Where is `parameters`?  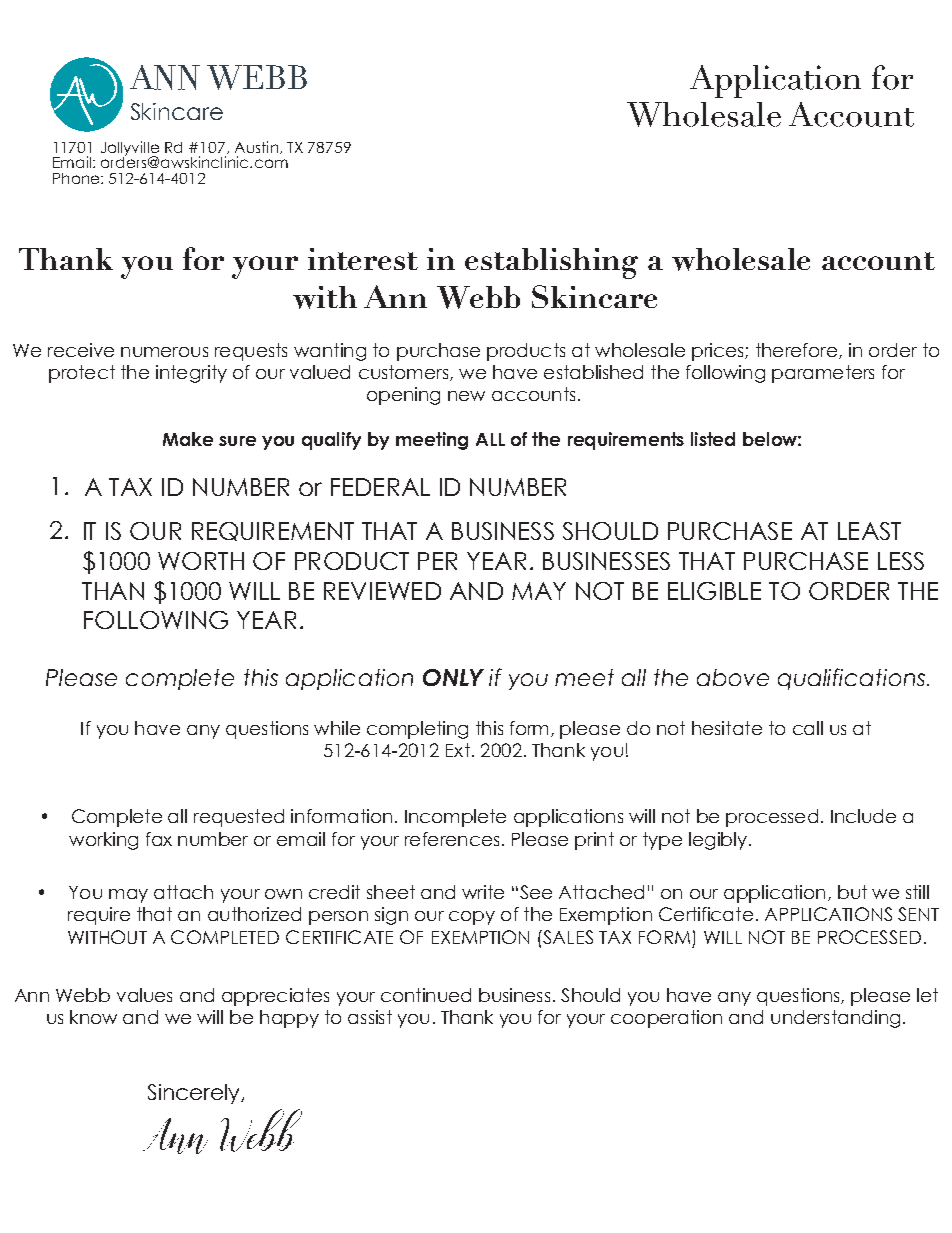 parameters is located at coordinates (823, 374).
